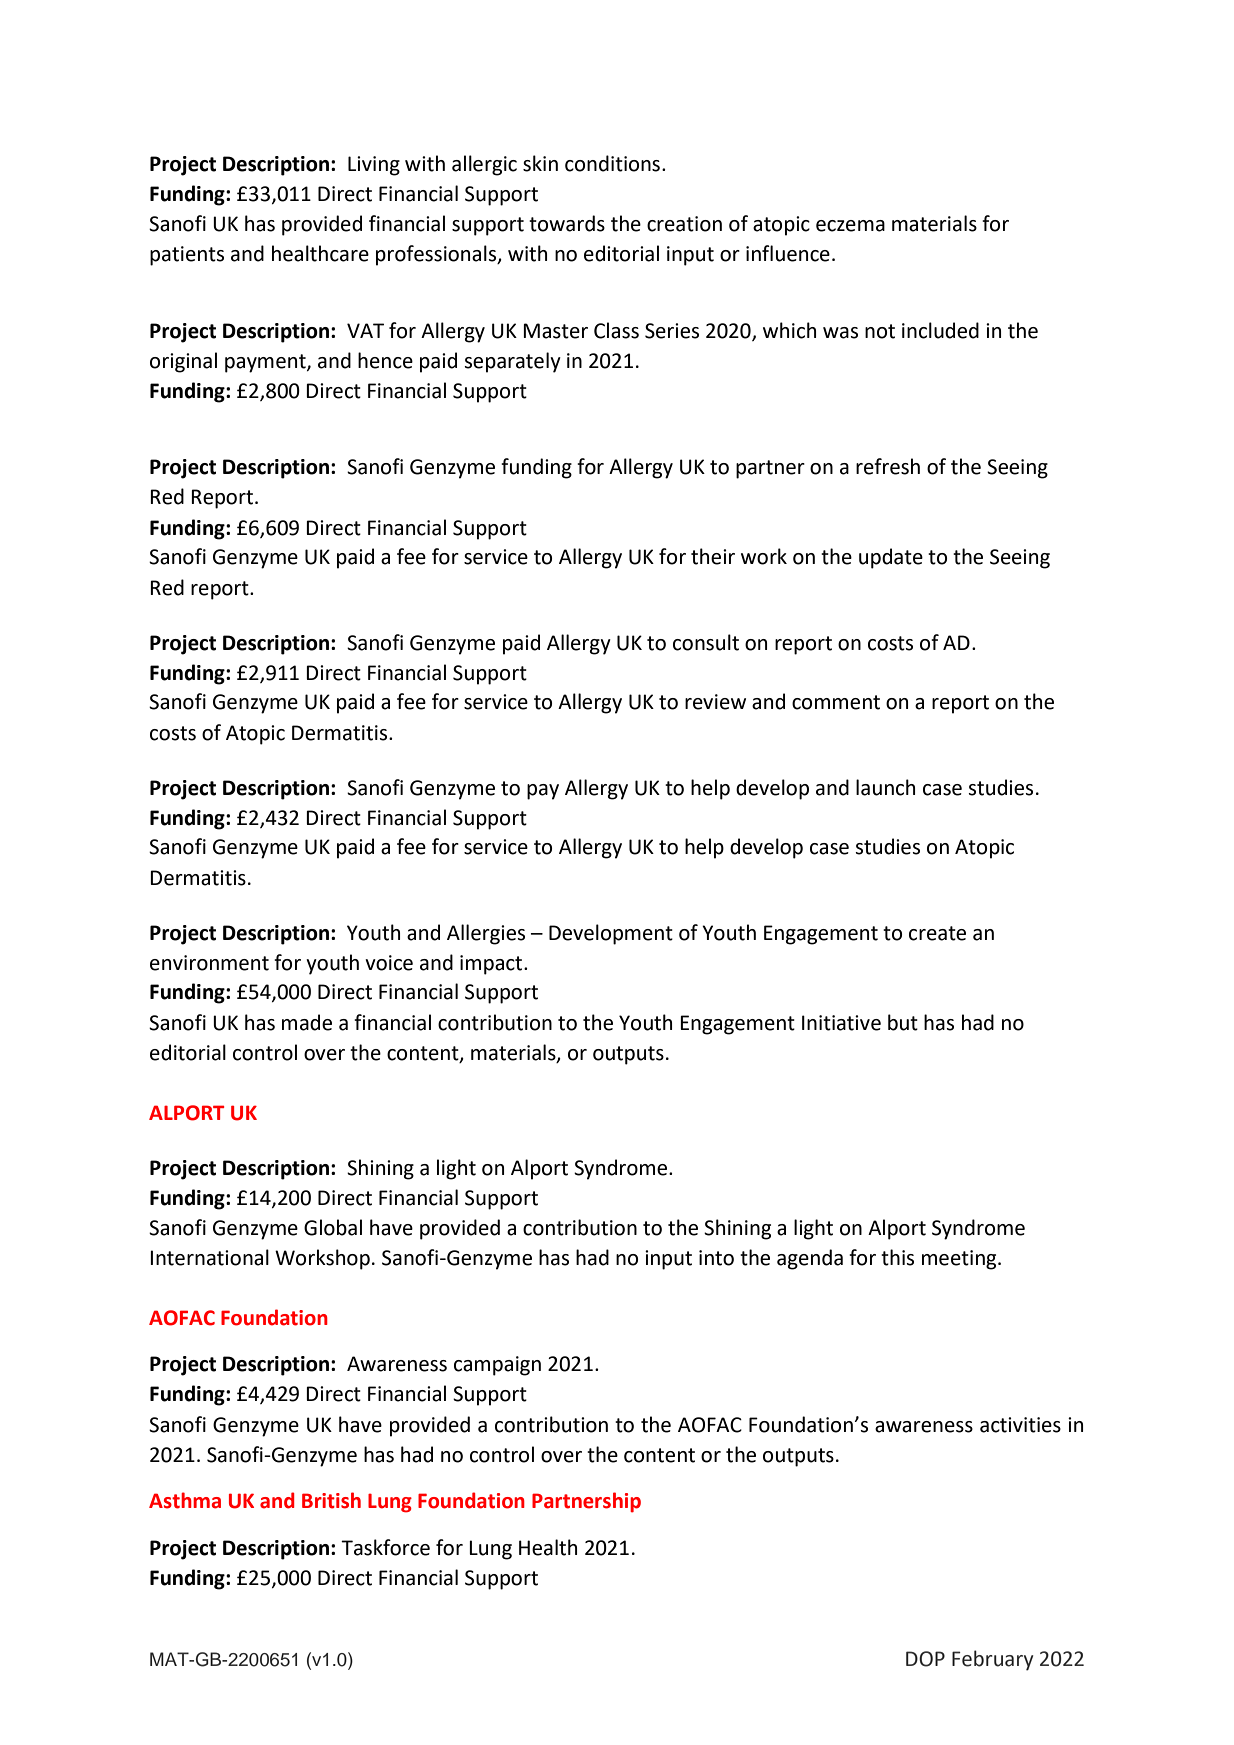 The width and height of the page is (1234, 1745). What do you see at coordinates (850, 226) in the page?
I see `eczema` at bounding box center [850, 226].
